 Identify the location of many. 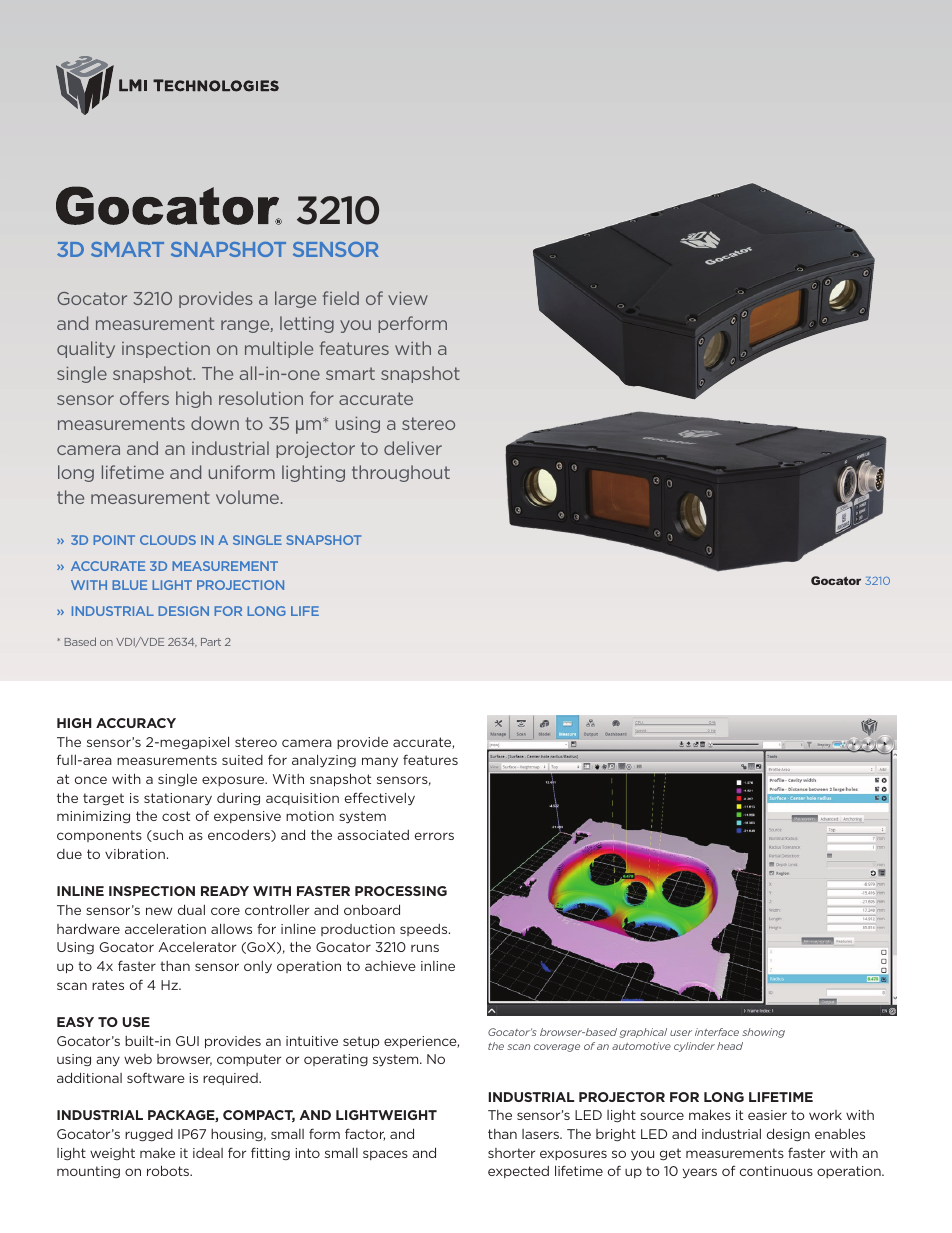
(380, 762).
